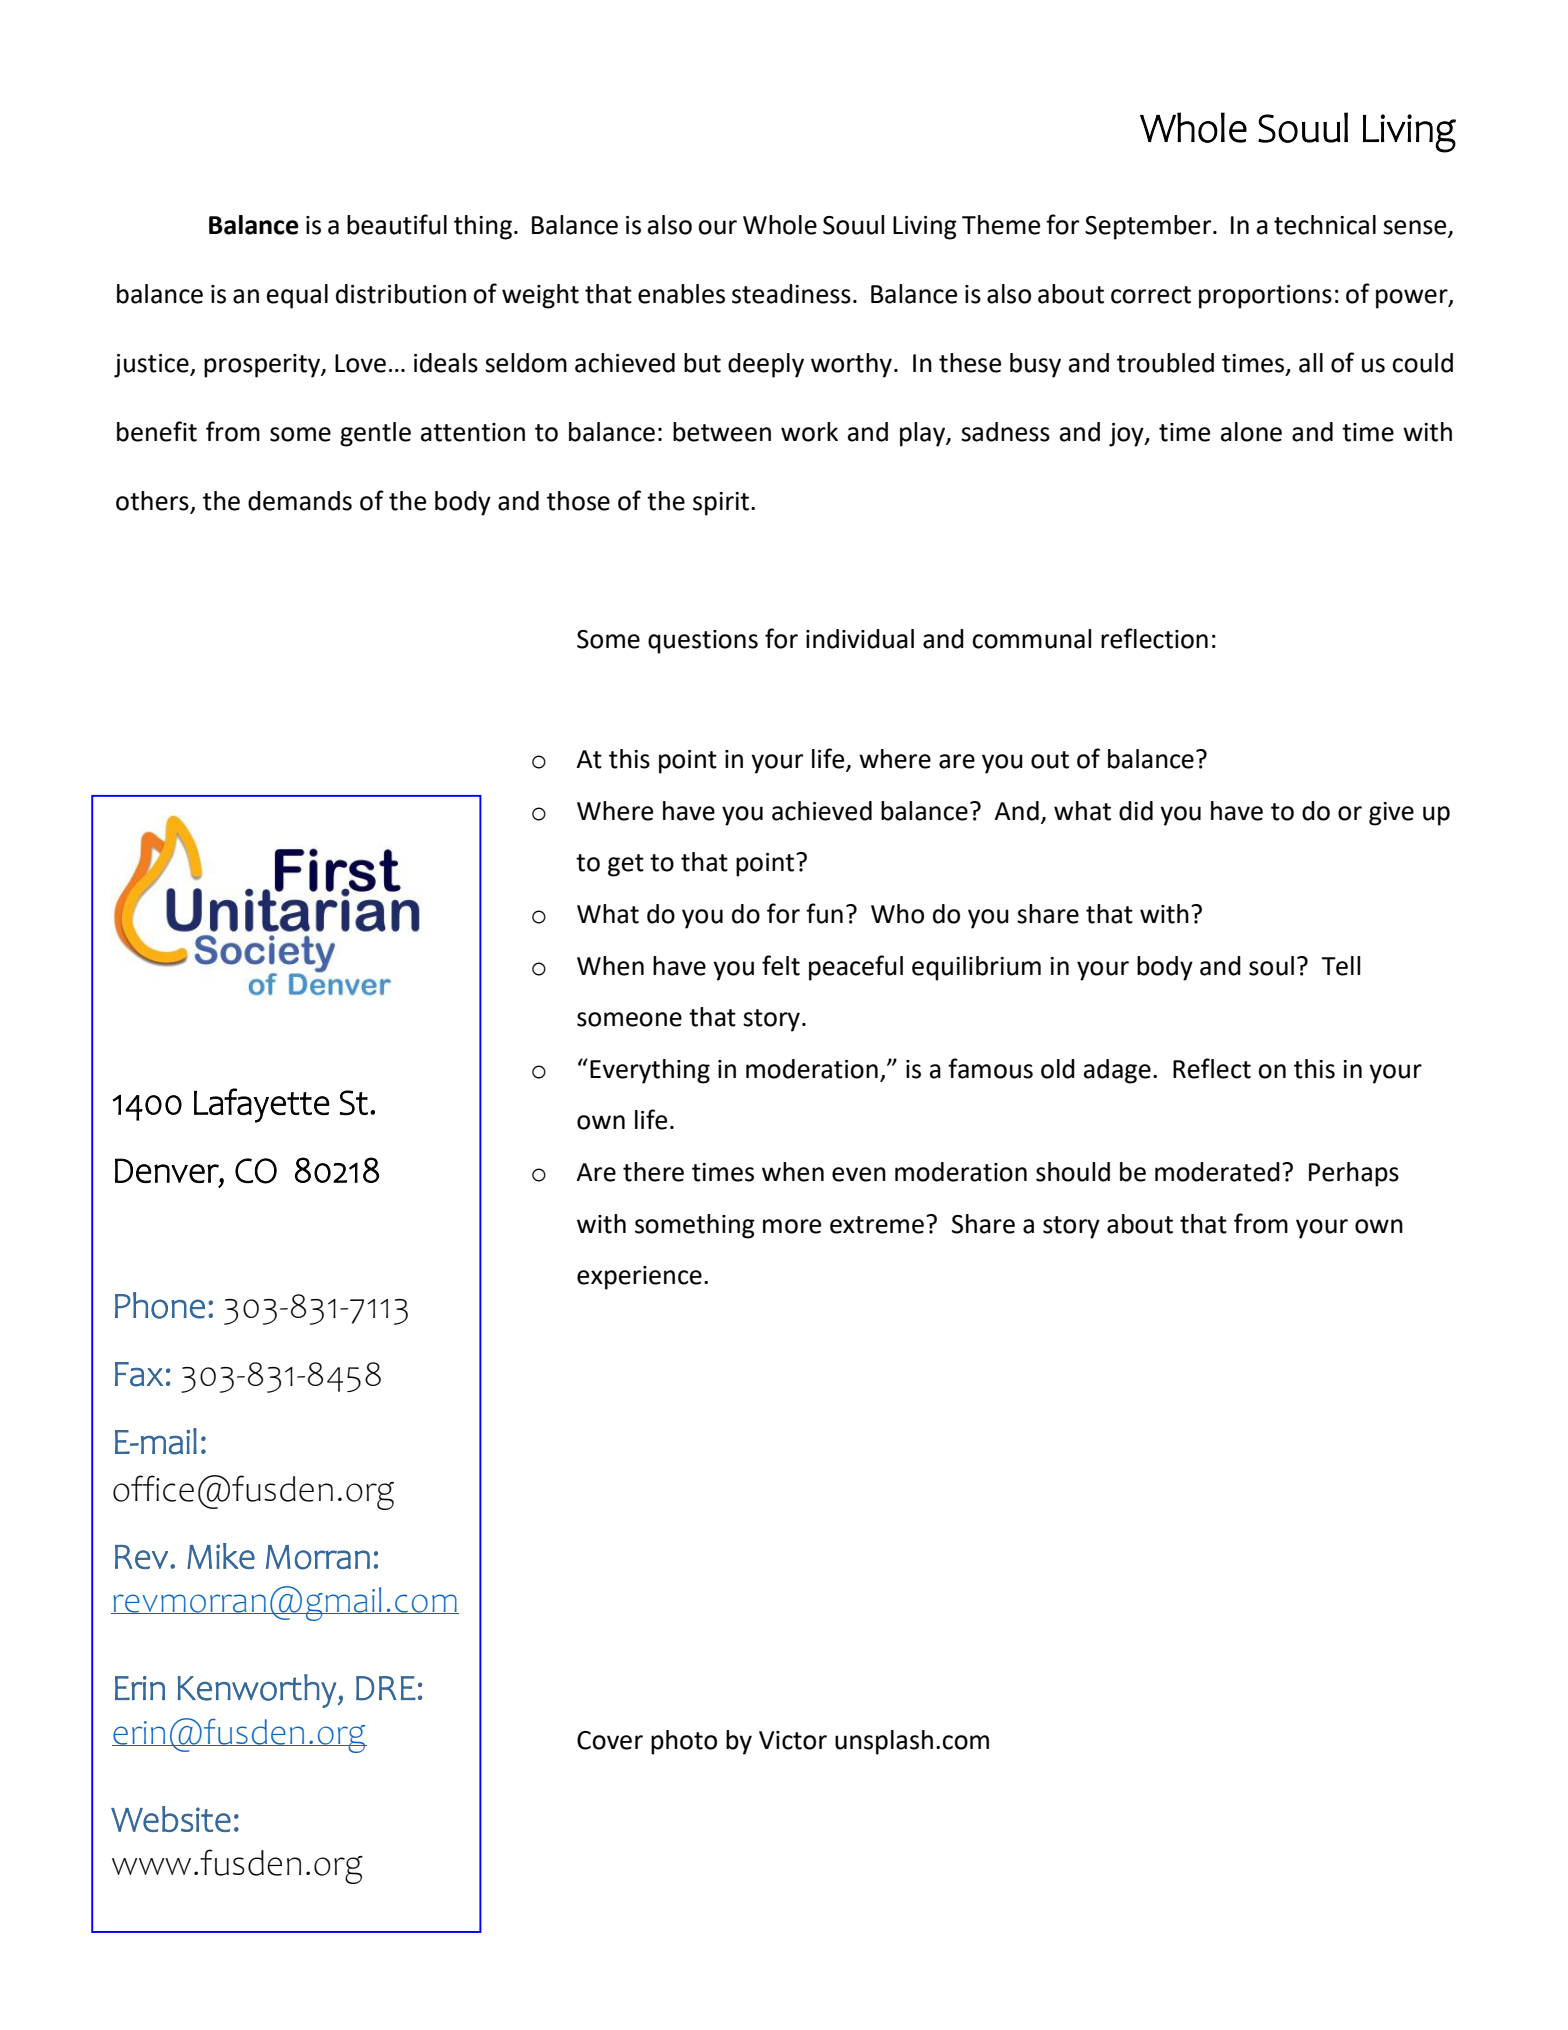  I want to click on equal, so click(297, 296).
